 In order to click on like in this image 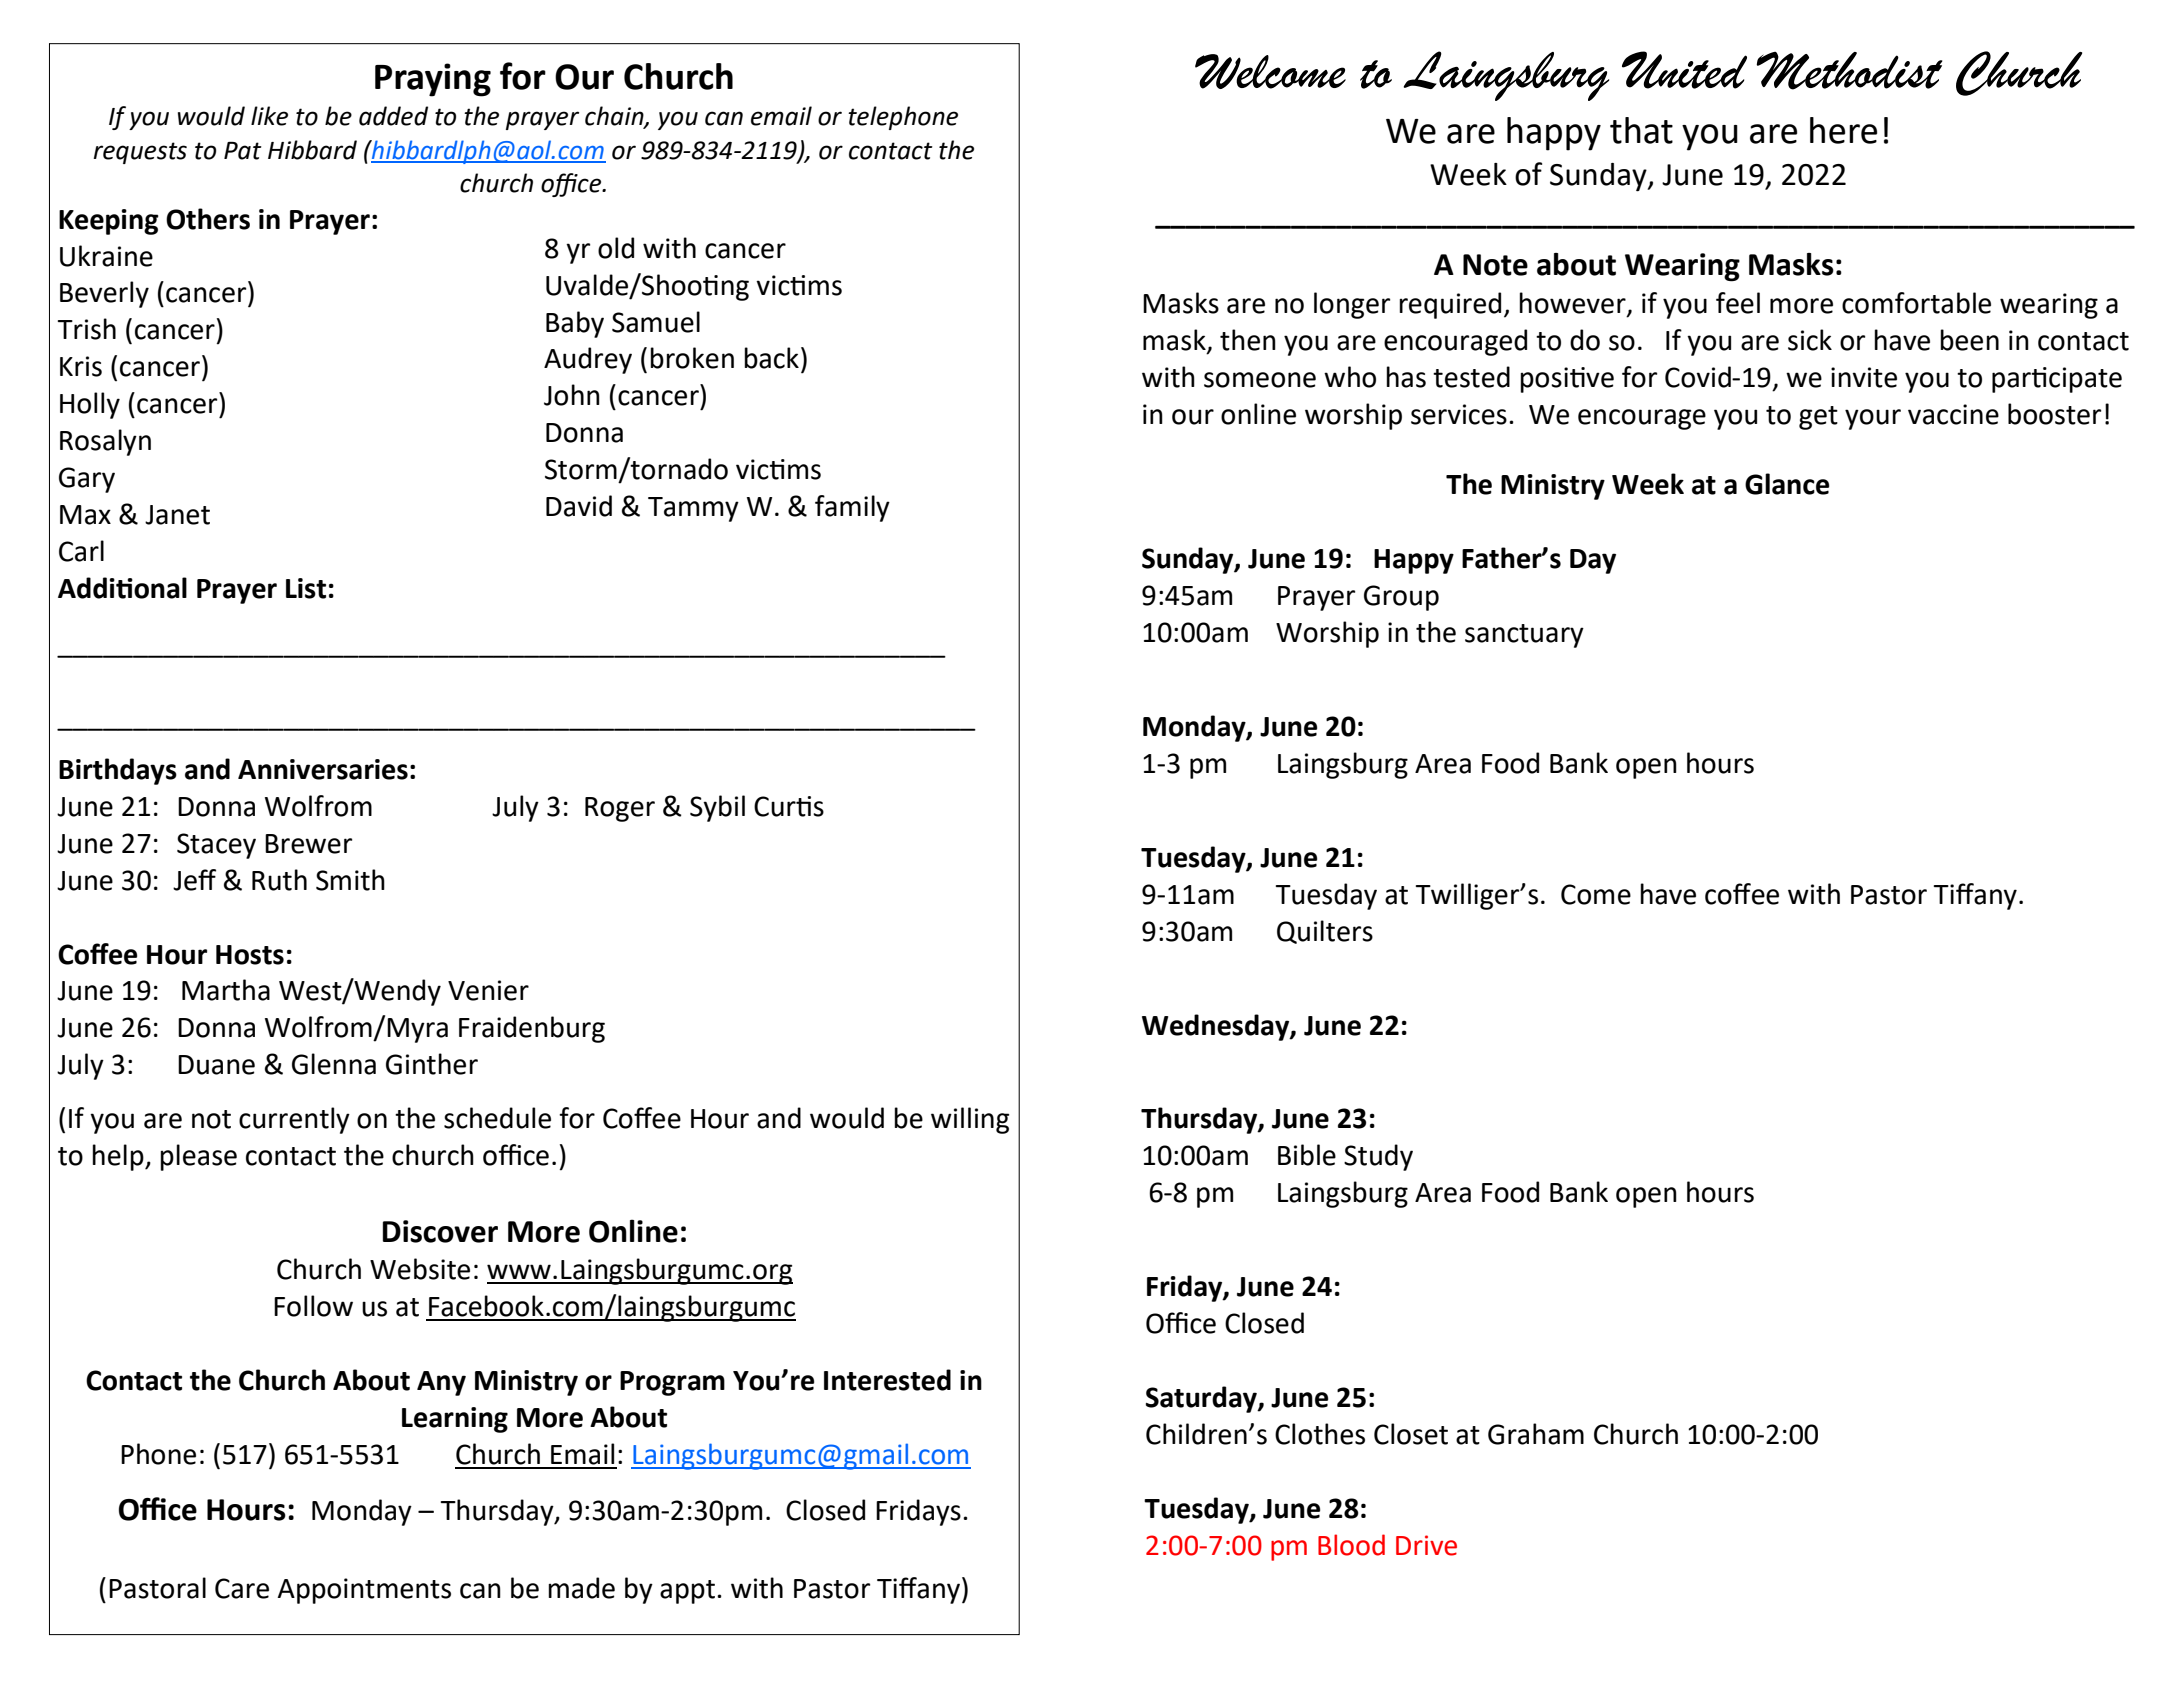, I will do `click(269, 116)`.
